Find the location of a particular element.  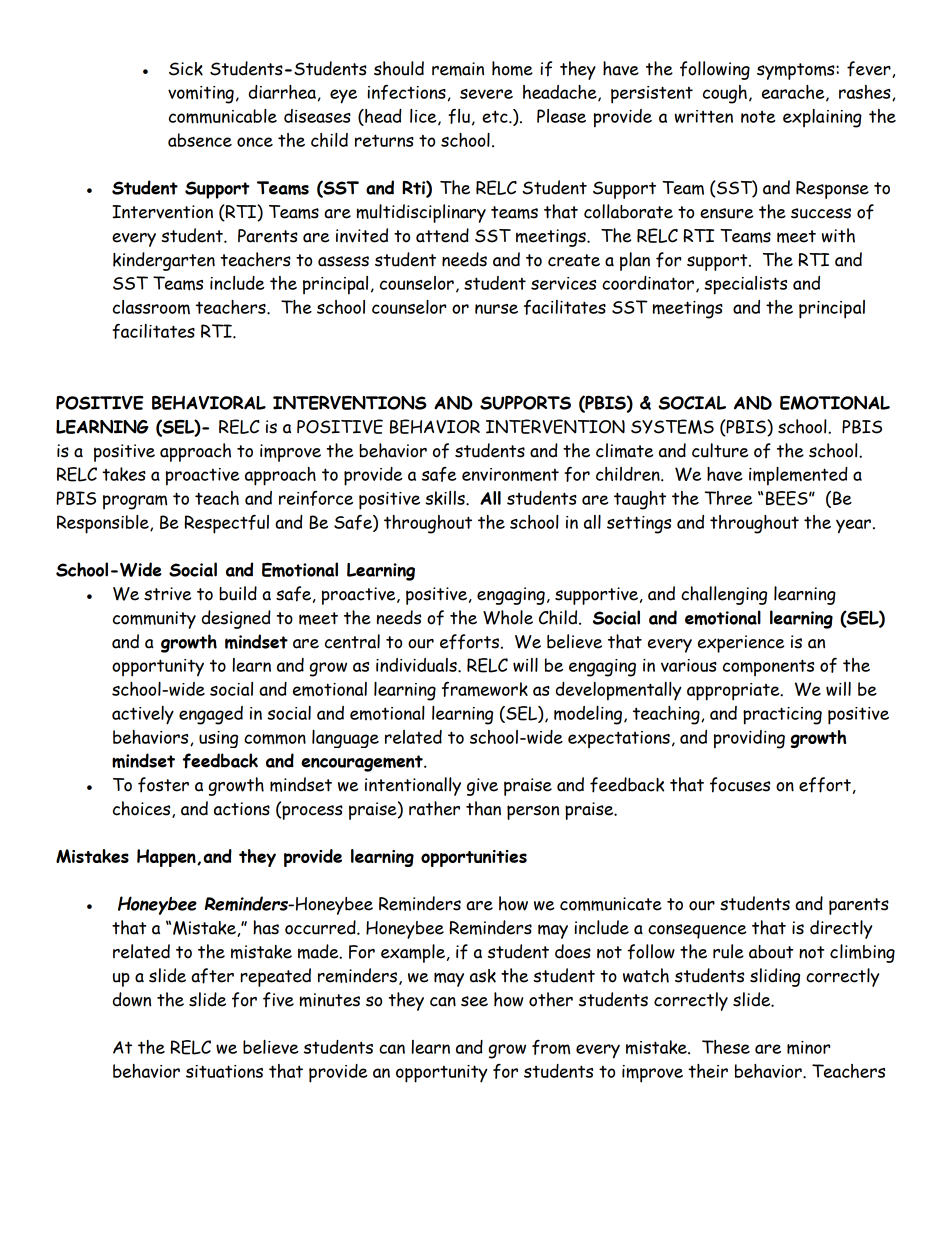

specialists is located at coordinates (745, 285).
